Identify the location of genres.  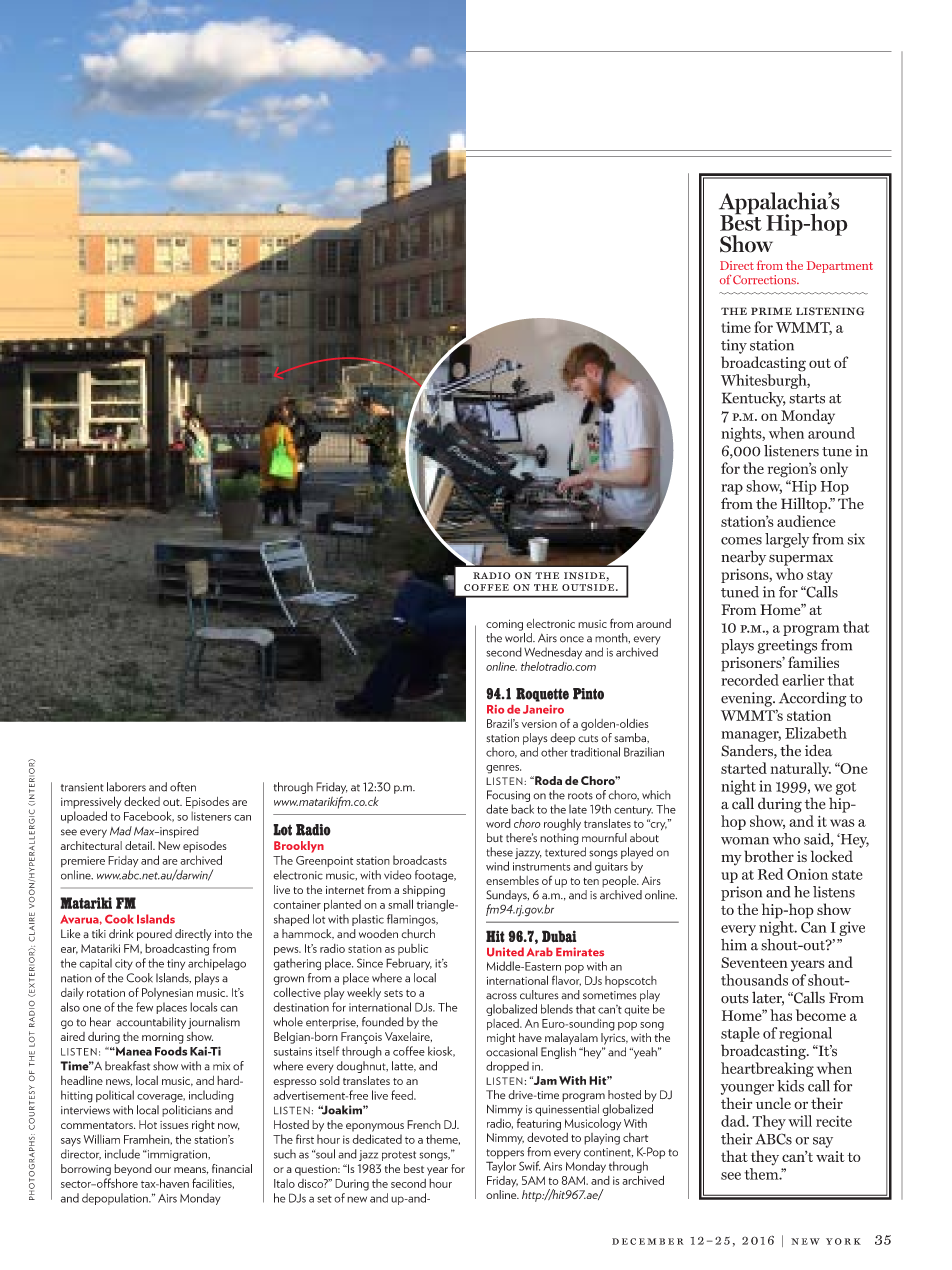
(503, 769).
